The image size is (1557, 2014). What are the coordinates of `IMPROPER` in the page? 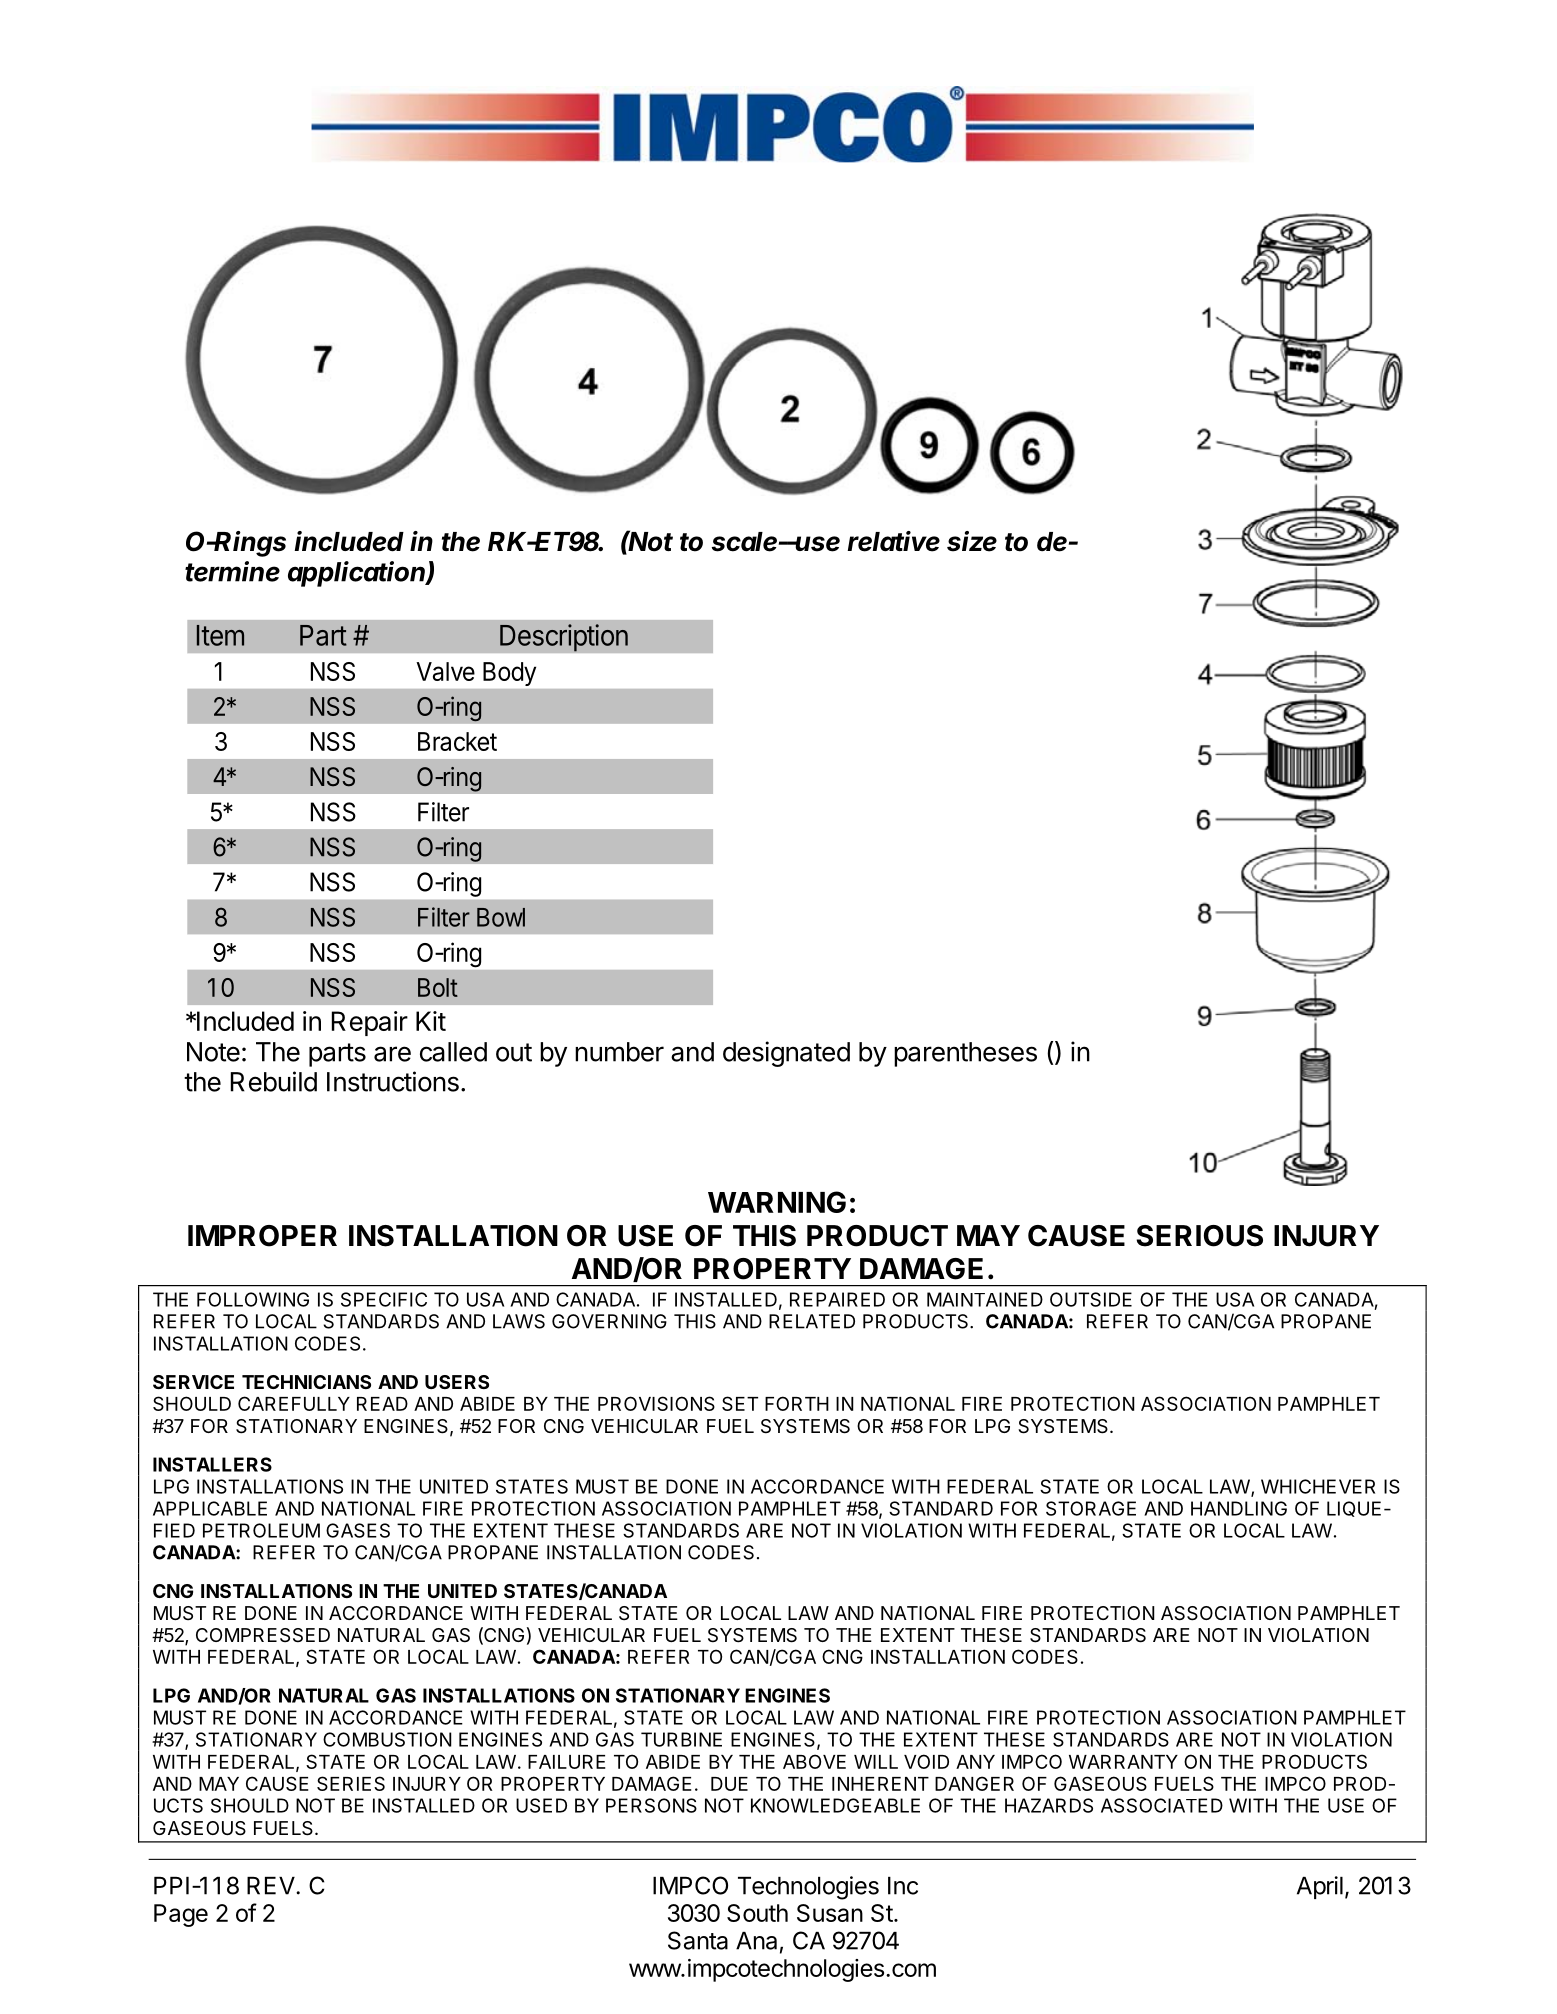 It's located at (262, 1236).
